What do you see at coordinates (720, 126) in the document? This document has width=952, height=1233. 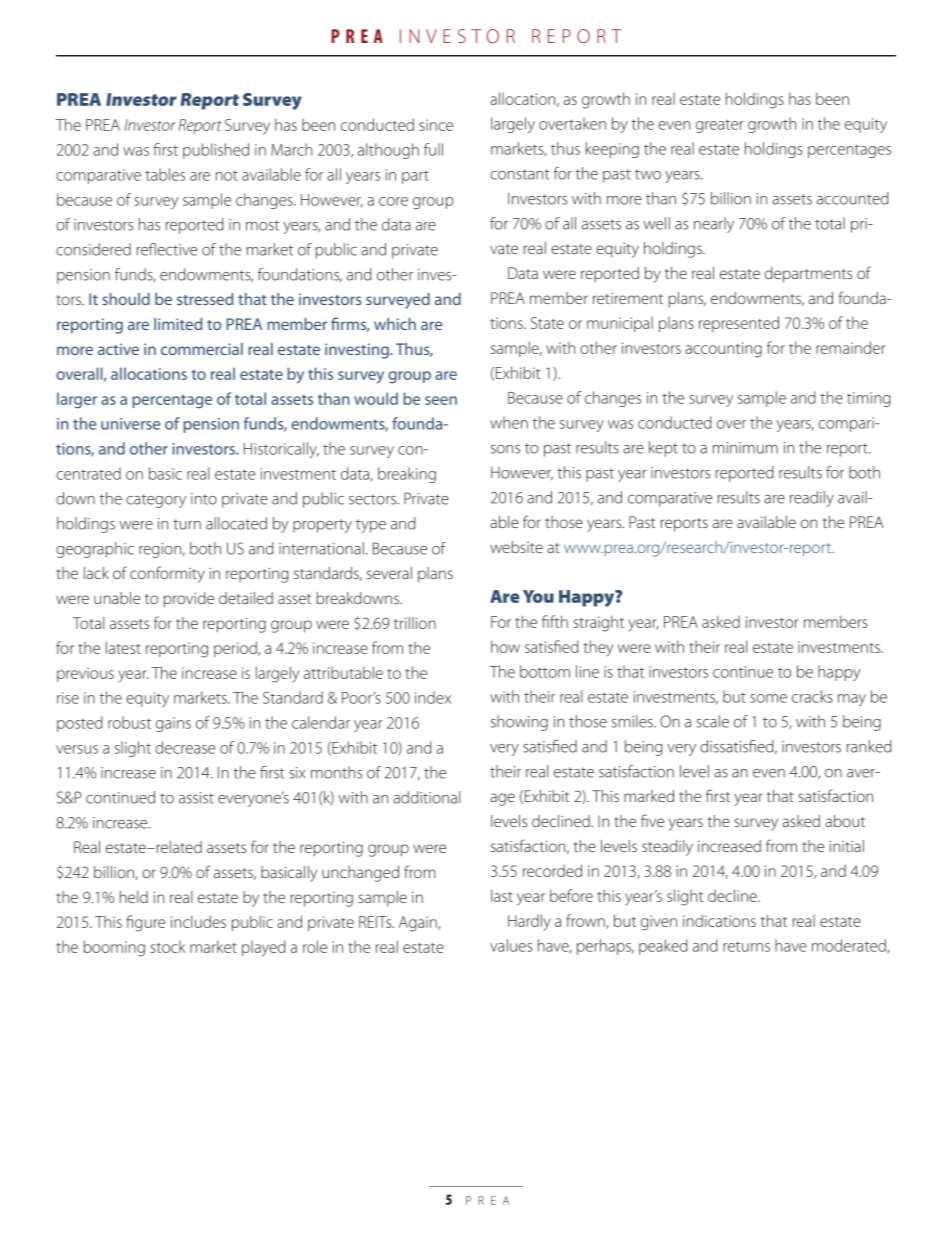 I see `greater` at bounding box center [720, 126].
